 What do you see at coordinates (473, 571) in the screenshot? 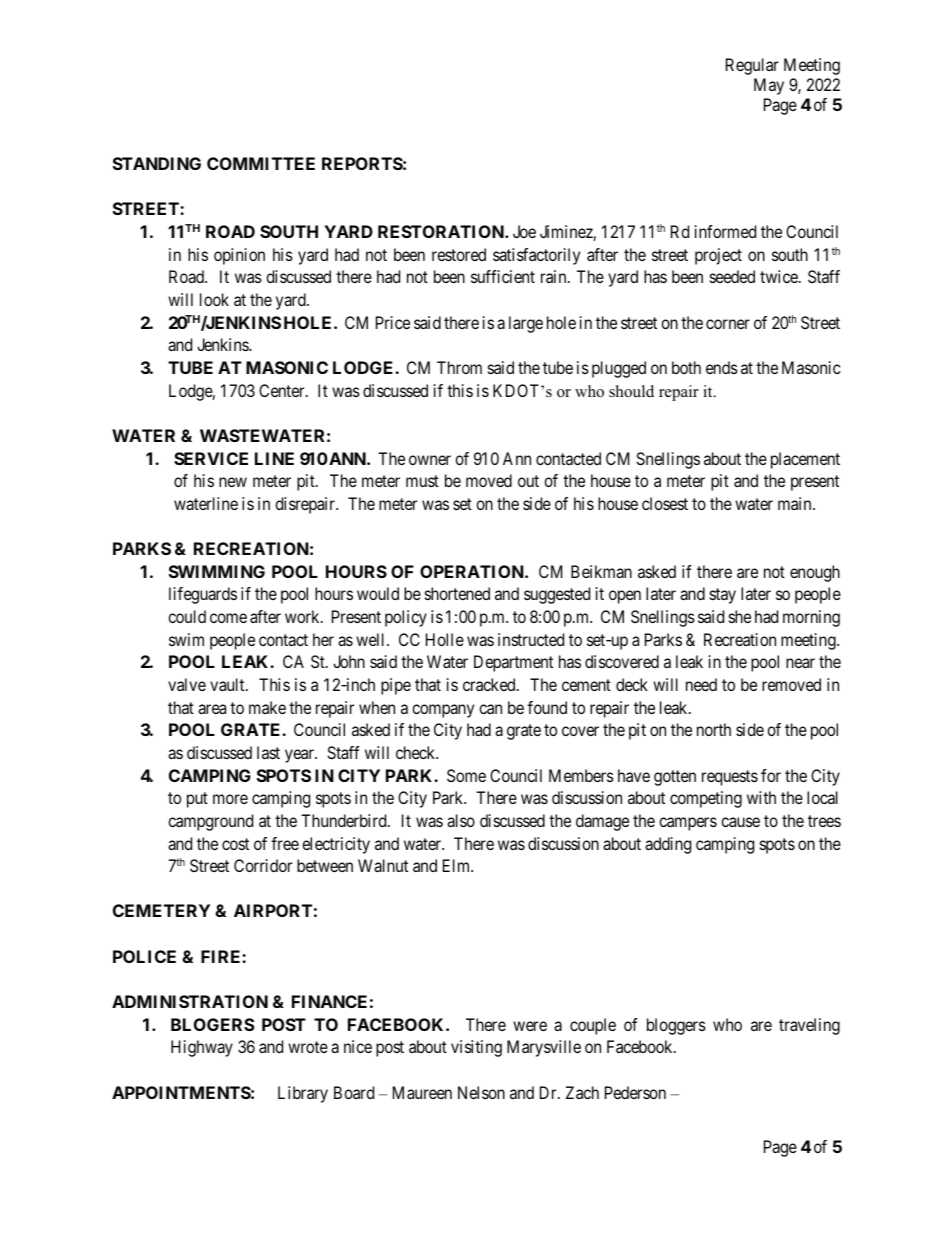
I see `OPERATION` at bounding box center [473, 571].
